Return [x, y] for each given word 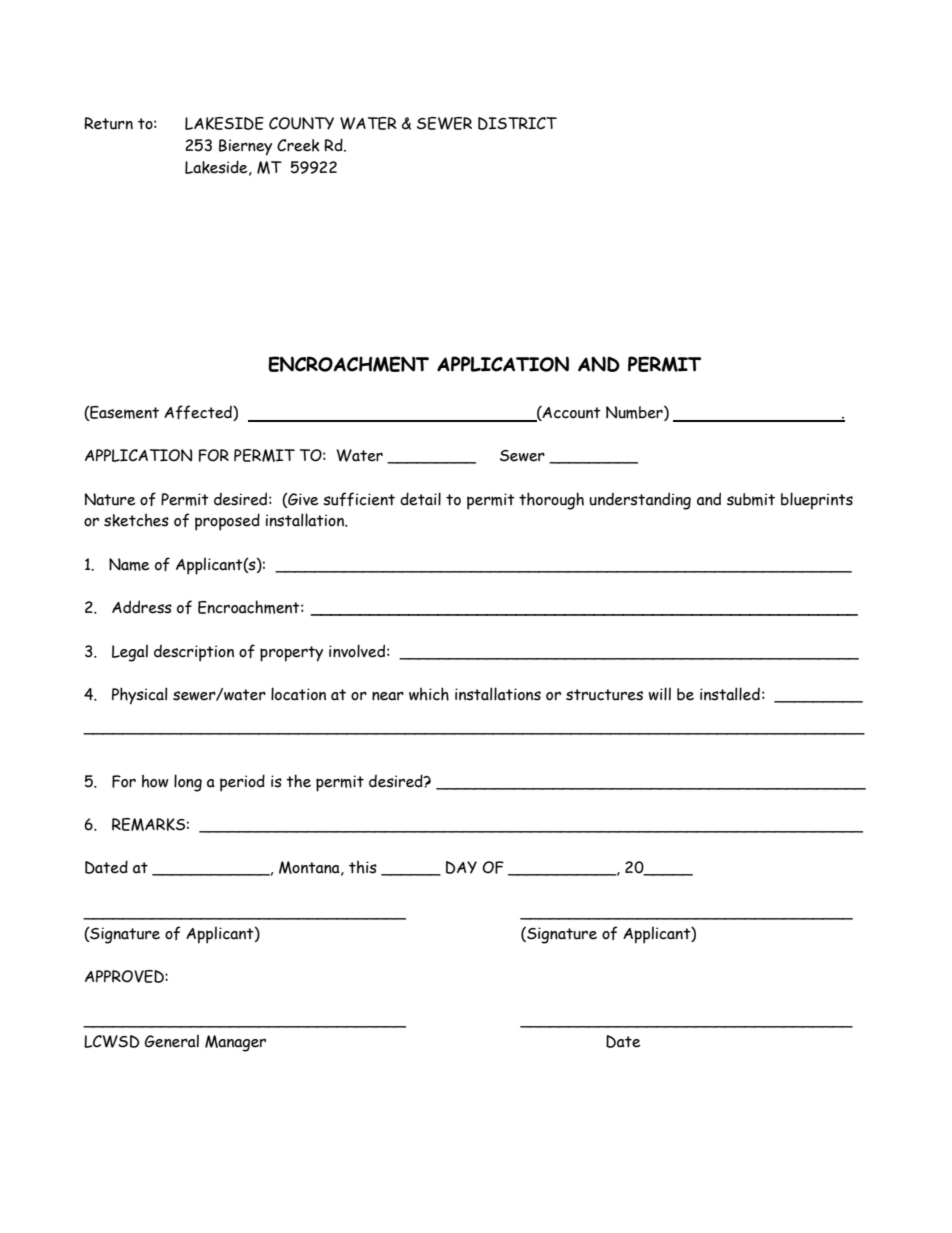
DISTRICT [517, 123]
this [363, 867]
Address [142, 607]
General [172, 1041]
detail [420, 499]
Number [635, 413]
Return [108, 123]
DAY [461, 867]
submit [751, 499]
